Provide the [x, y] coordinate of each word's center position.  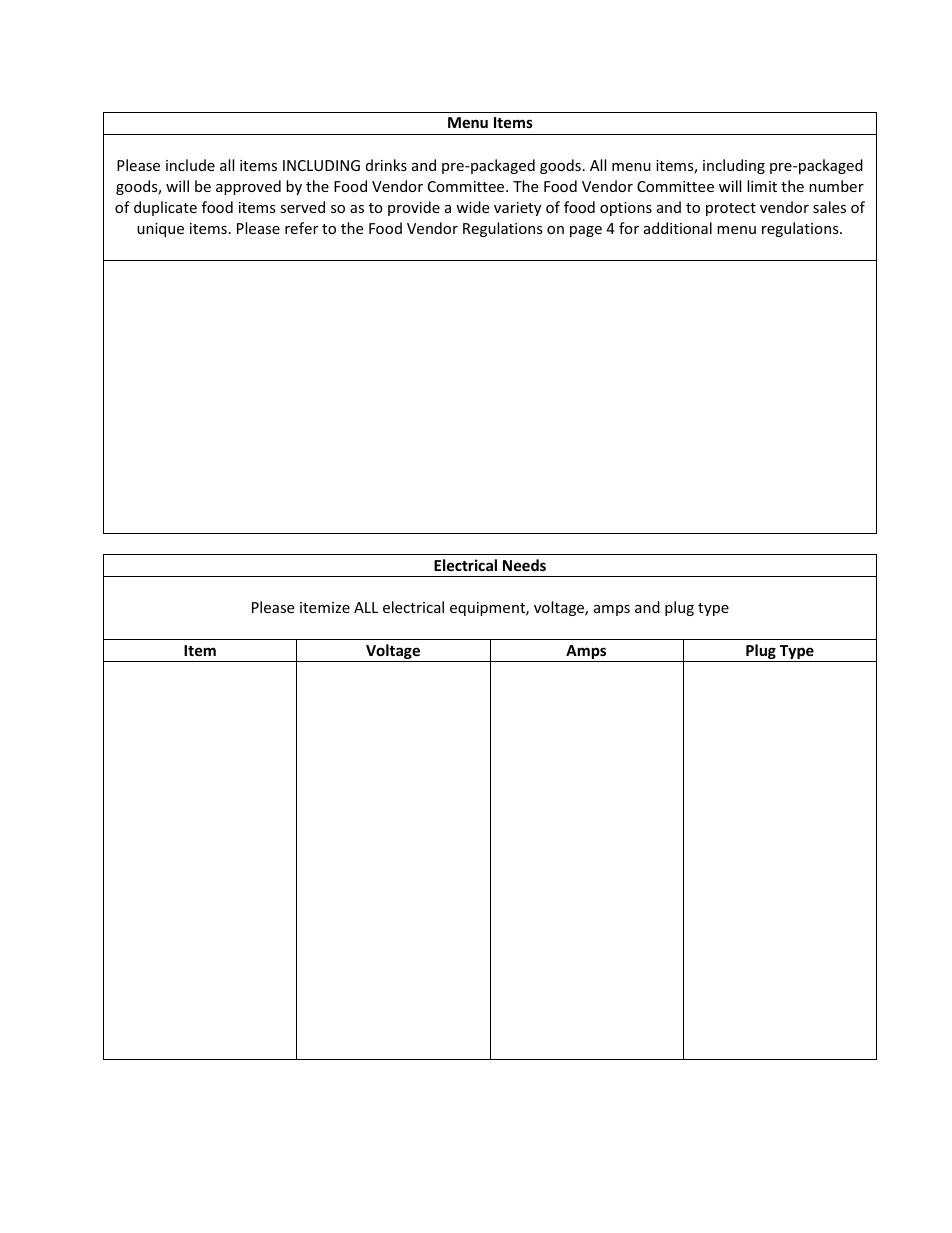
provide [414, 208]
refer [301, 228]
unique [160, 230]
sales [829, 207]
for [629, 228]
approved [248, 187]
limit [762, 186]
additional [678, 228]
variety [517, 209]
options [626, 209]
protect [731, 209]
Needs [524, 565]
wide [472, 207]
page [586, 231]
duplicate [165, 208]
